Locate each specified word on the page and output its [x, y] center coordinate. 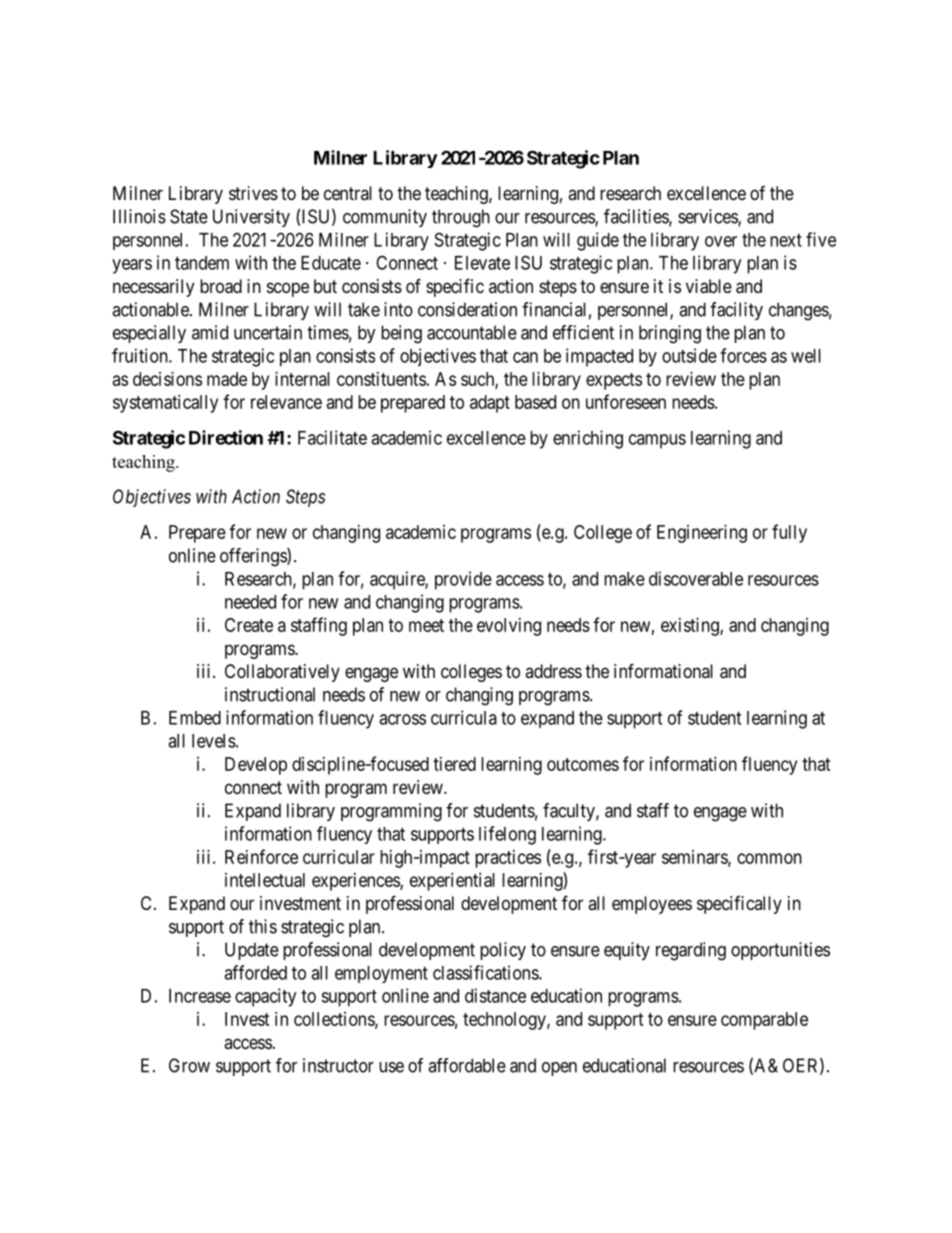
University [251, 218]
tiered [454, 764]
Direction [226, 437]
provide [463, 580]
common [769, 858]
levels [214, 741]
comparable [764, 1021]
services [708, 217]
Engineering [702, 534]
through [461, 218]
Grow [189, 1065]
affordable [467, 1065]
